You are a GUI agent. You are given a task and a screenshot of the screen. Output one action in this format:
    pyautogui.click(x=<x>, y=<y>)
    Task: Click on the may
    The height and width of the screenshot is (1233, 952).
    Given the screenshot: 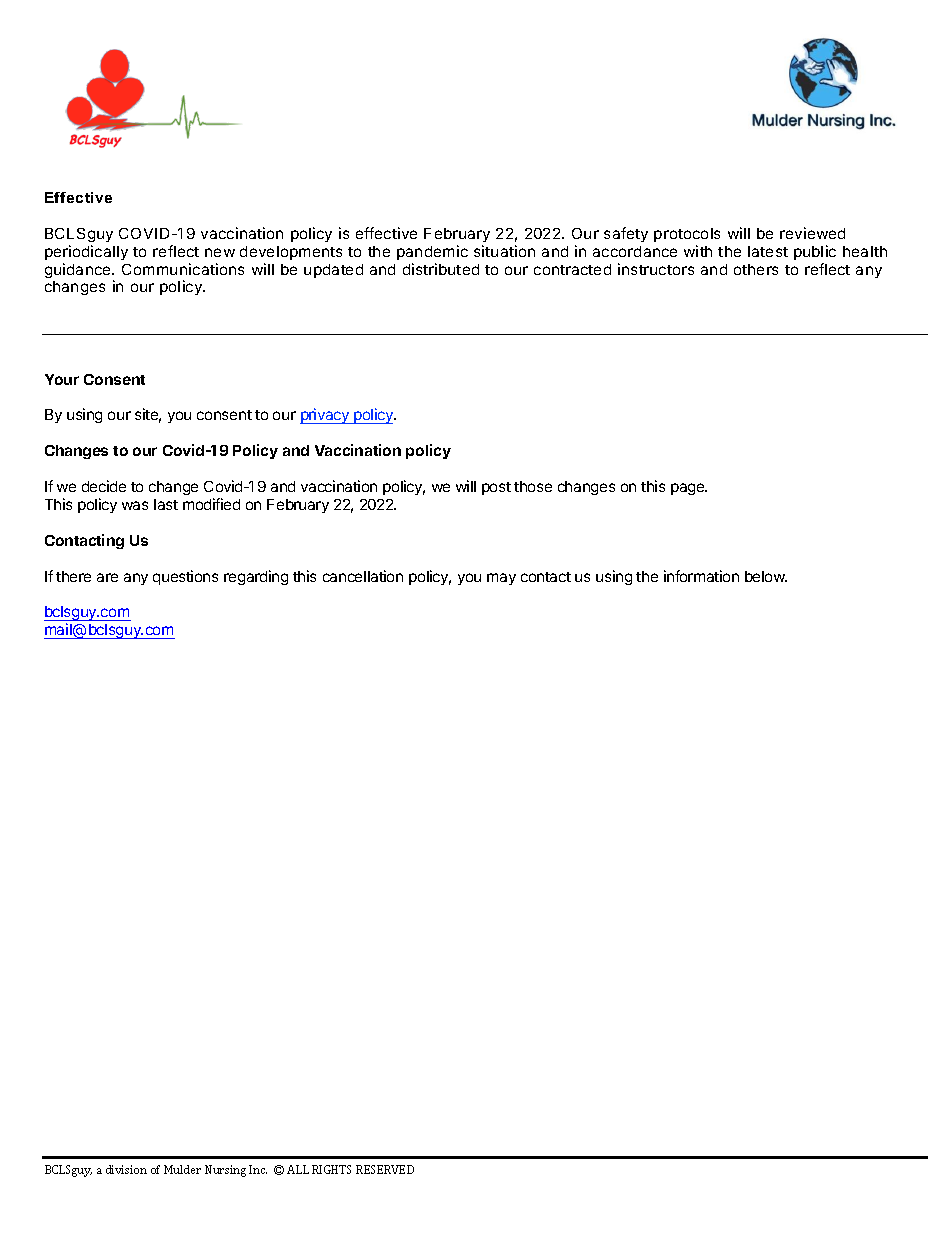 What is the action you would take?
    pyautogui.click(x=501, y=579)
